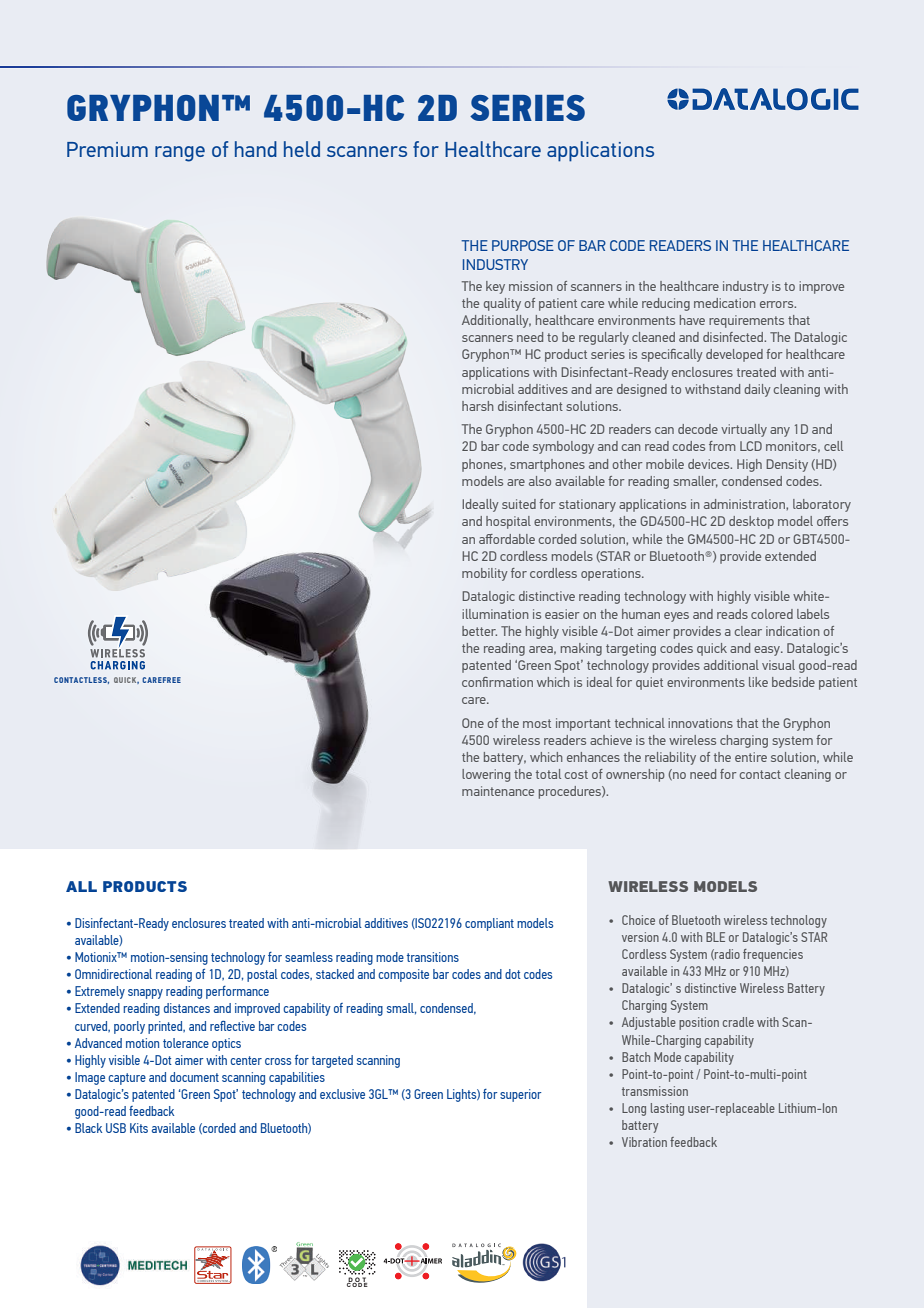 This document has height=1308, width=924. Describe the element at coordinates (520, 1095) in the document. I see `superior` at that location.
